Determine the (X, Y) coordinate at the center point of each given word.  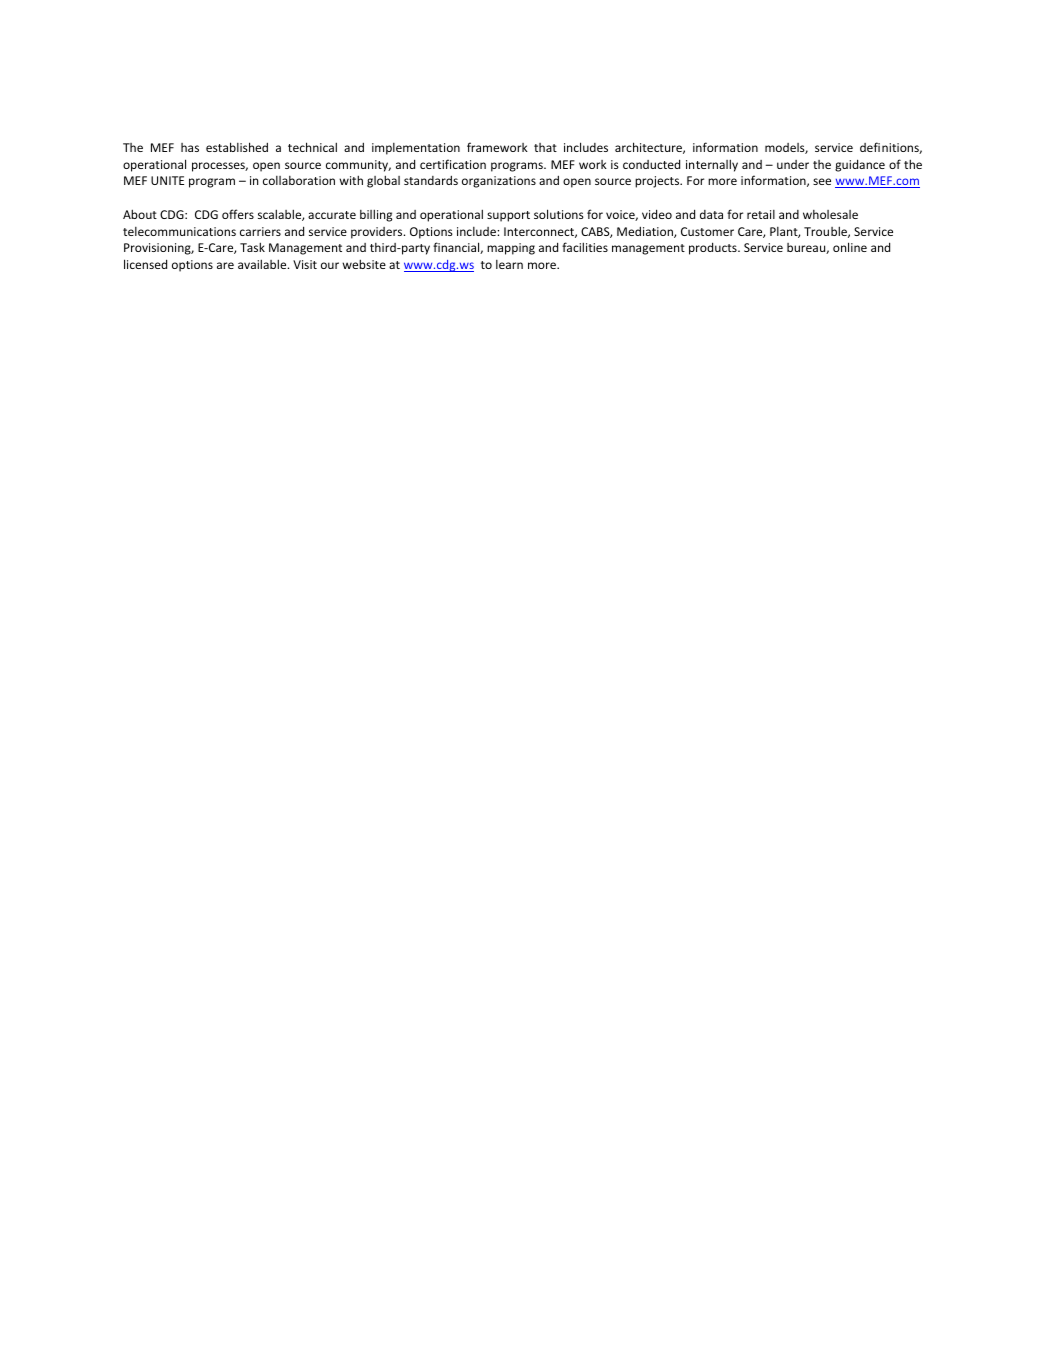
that (545, 147)
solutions (559, 214)
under (793, 164)
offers (238, 214)
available (263, 264)
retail (761, 214)
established (237, 147)
